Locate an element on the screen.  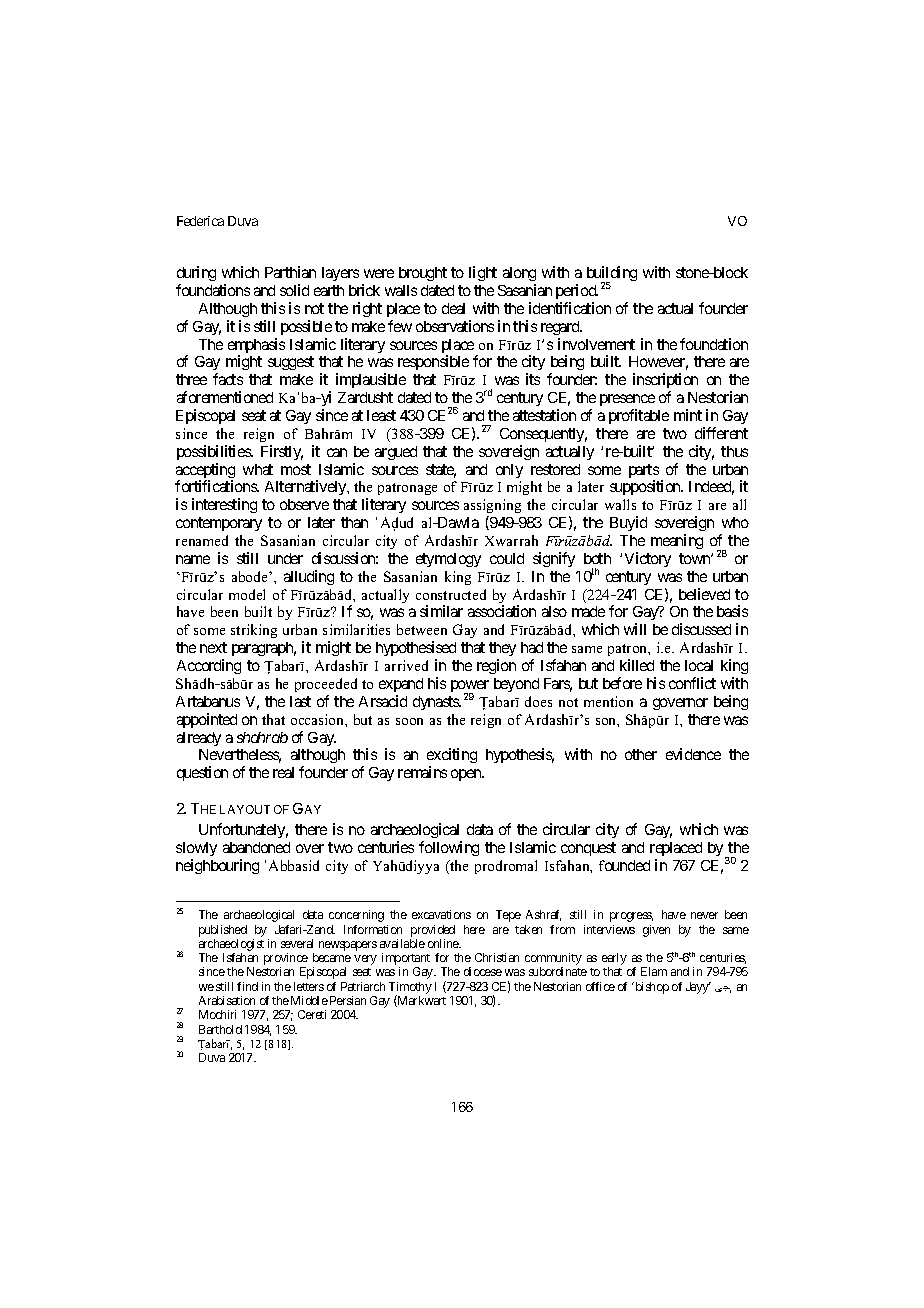
diocese is located at coordinates (483, 971).
